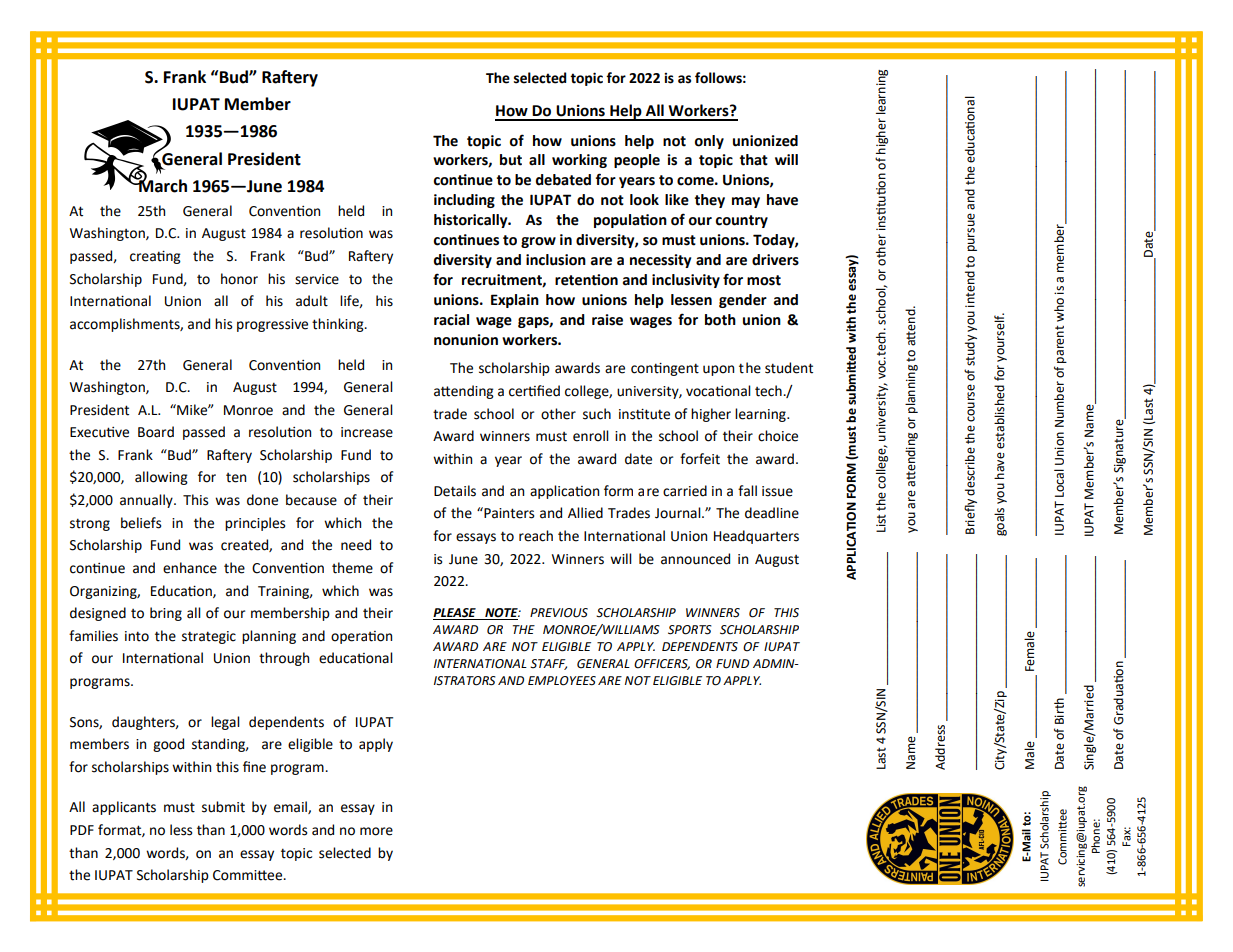 The width and height of the screenshot is (1233, 952). Describe the element at coordinates (511, 160) in the screenshot. I see `but` at that location.
